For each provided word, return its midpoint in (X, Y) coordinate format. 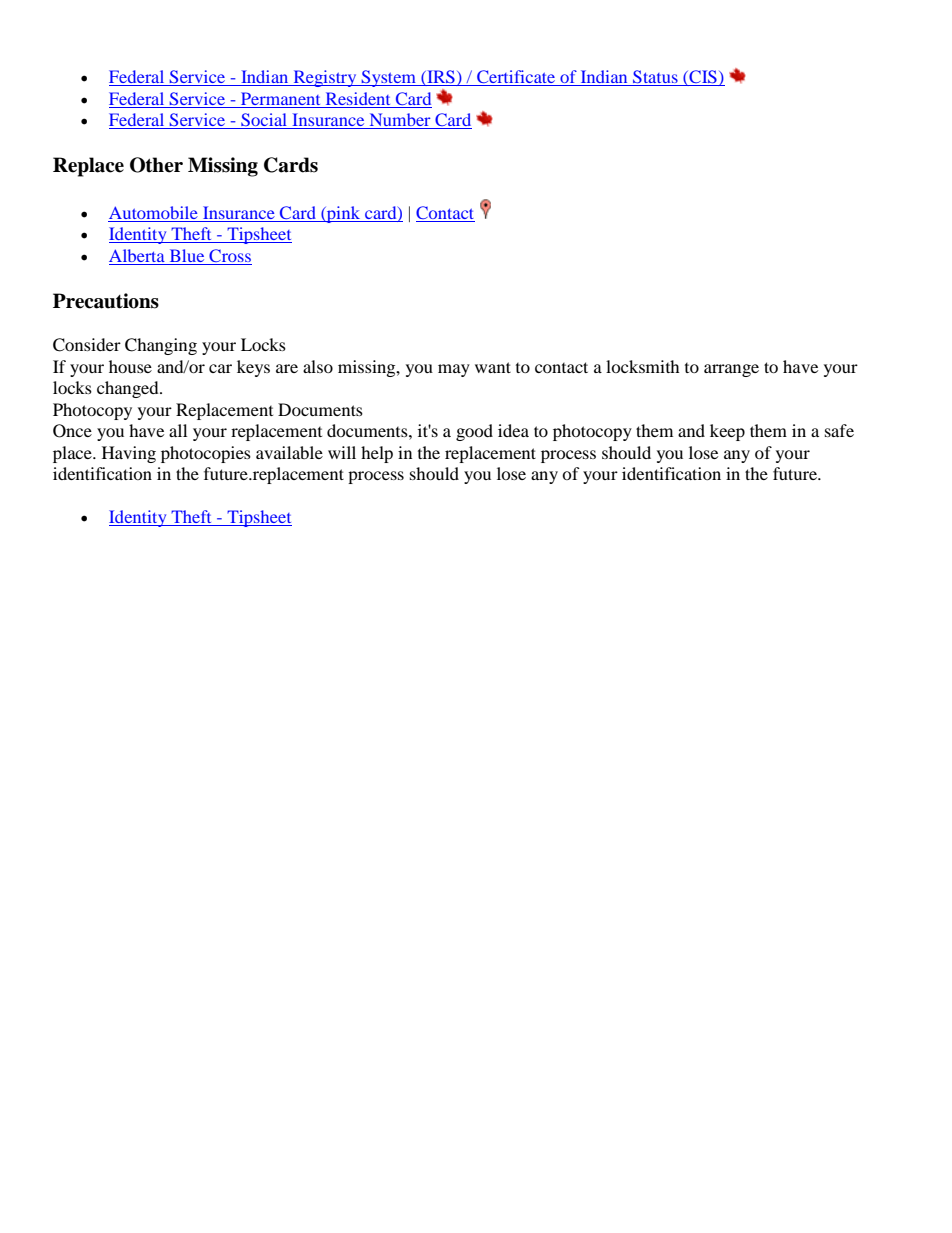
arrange (731, 370)
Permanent (280, 98)
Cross (230, 255)
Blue (187, 255)
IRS (441, 78)
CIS (703, 78)
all (178, 430)
